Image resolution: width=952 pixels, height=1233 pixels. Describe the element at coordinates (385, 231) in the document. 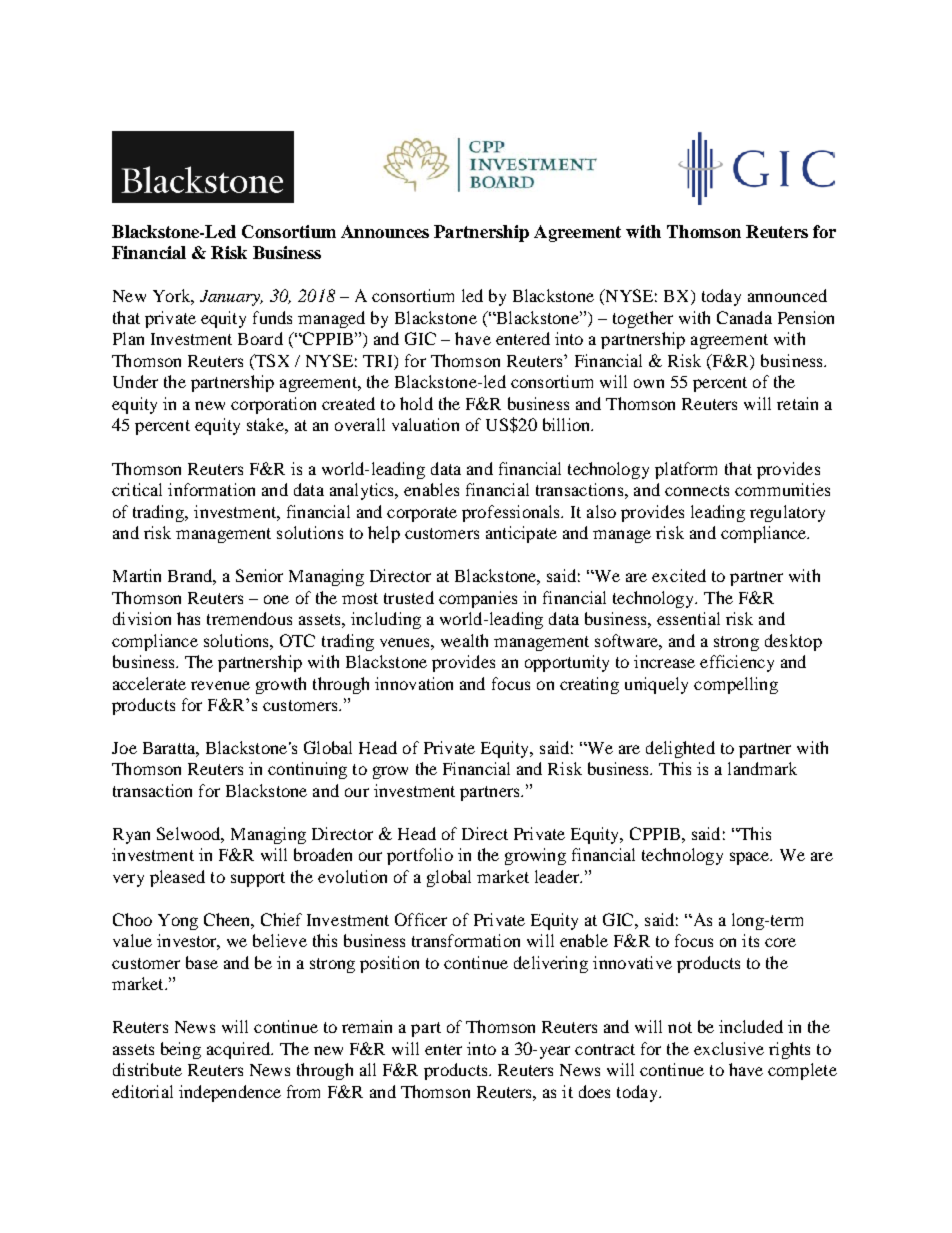

I see `Announces` at that location.
